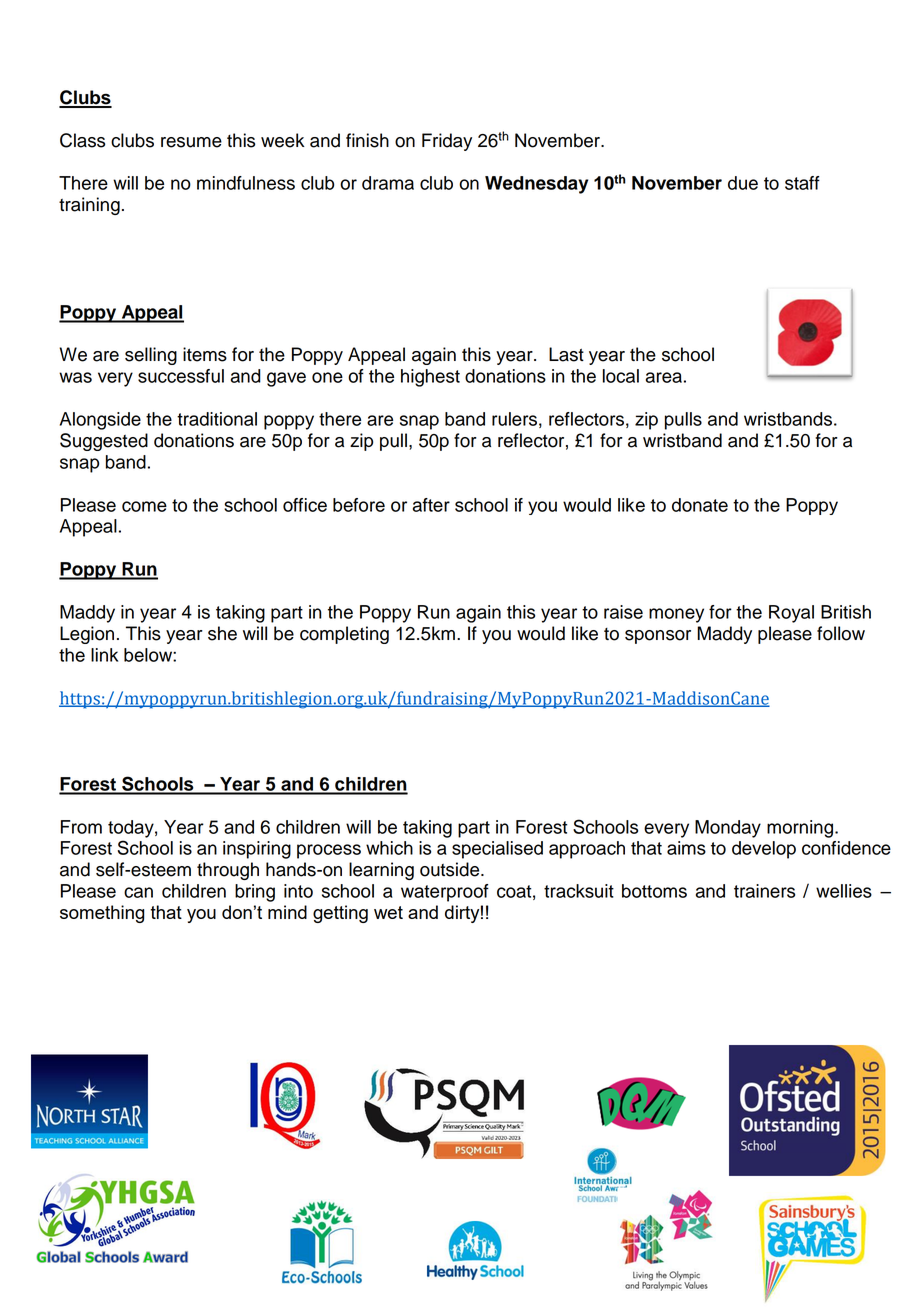  I want to click on resume, so click(191, 142).
